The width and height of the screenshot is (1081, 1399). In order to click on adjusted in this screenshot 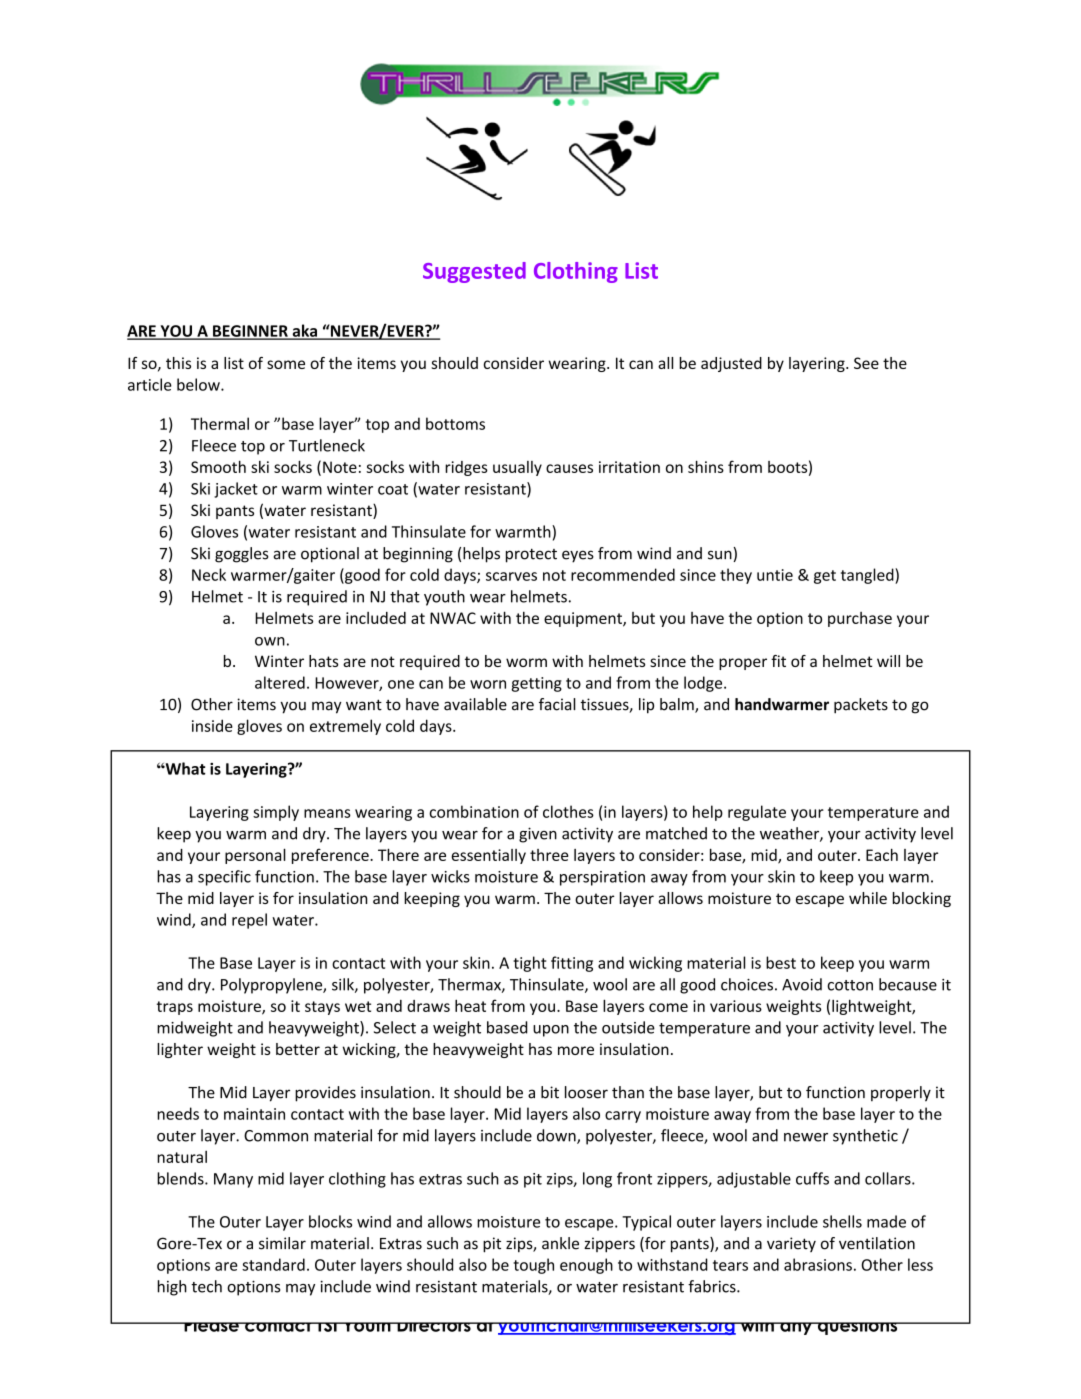, I will do `click(731, 364)`.
